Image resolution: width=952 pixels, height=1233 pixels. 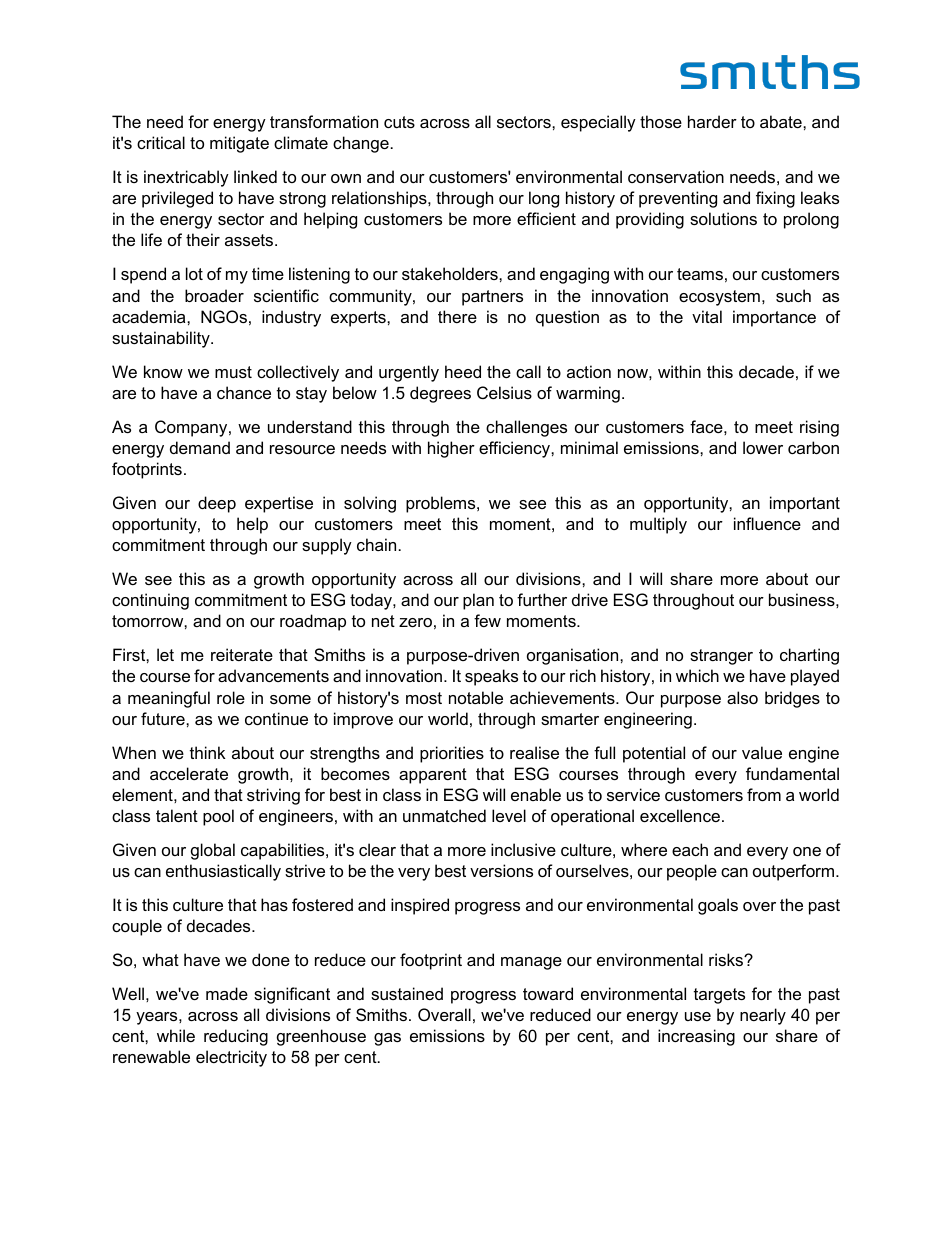 What do you see at coordinates (451, 449) in the image?
I see `higher` at bounding box center [451, 449].
